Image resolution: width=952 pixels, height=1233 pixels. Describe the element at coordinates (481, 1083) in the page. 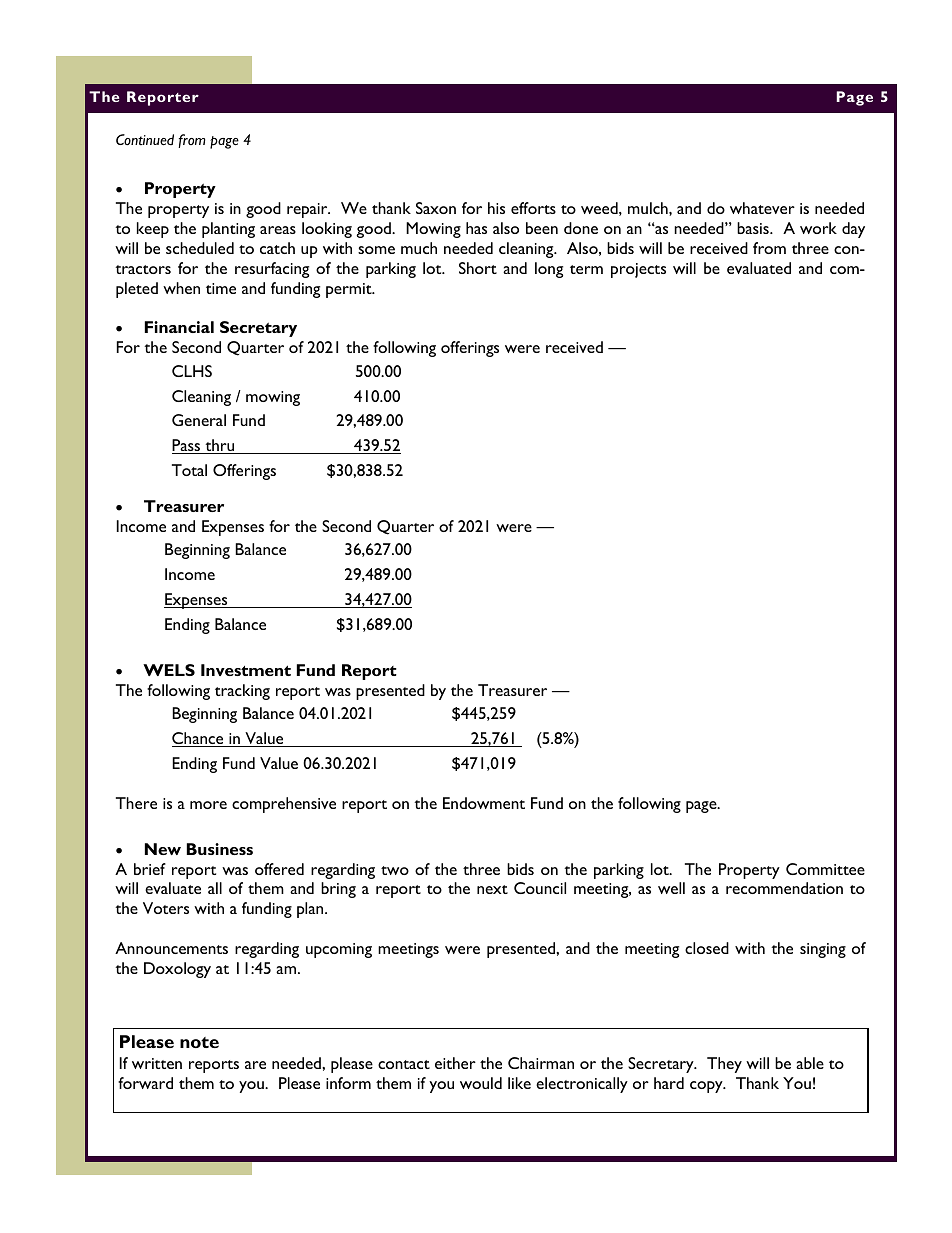

I see `would` at that location.
